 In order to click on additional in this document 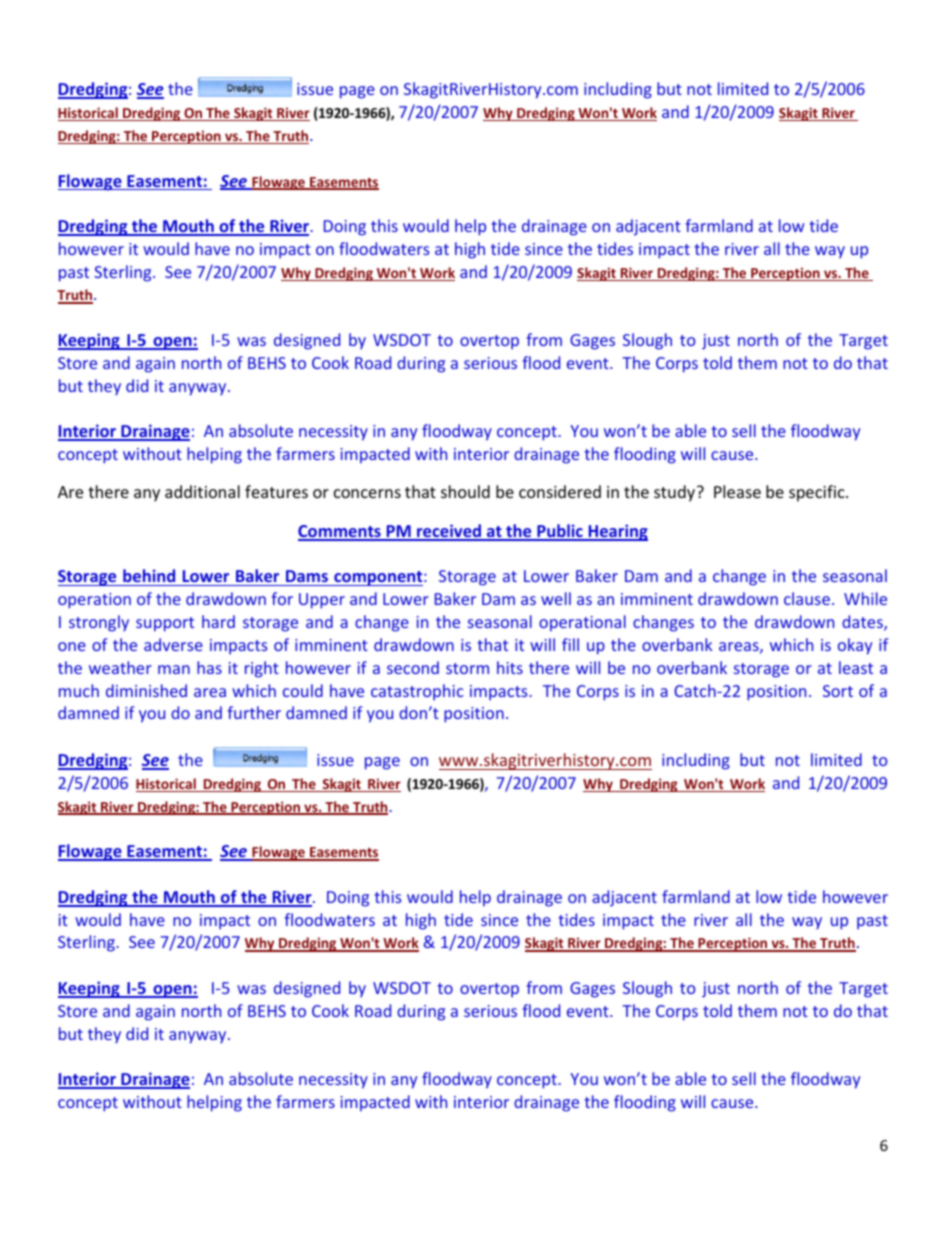, I will do `click(202, 491)`.
